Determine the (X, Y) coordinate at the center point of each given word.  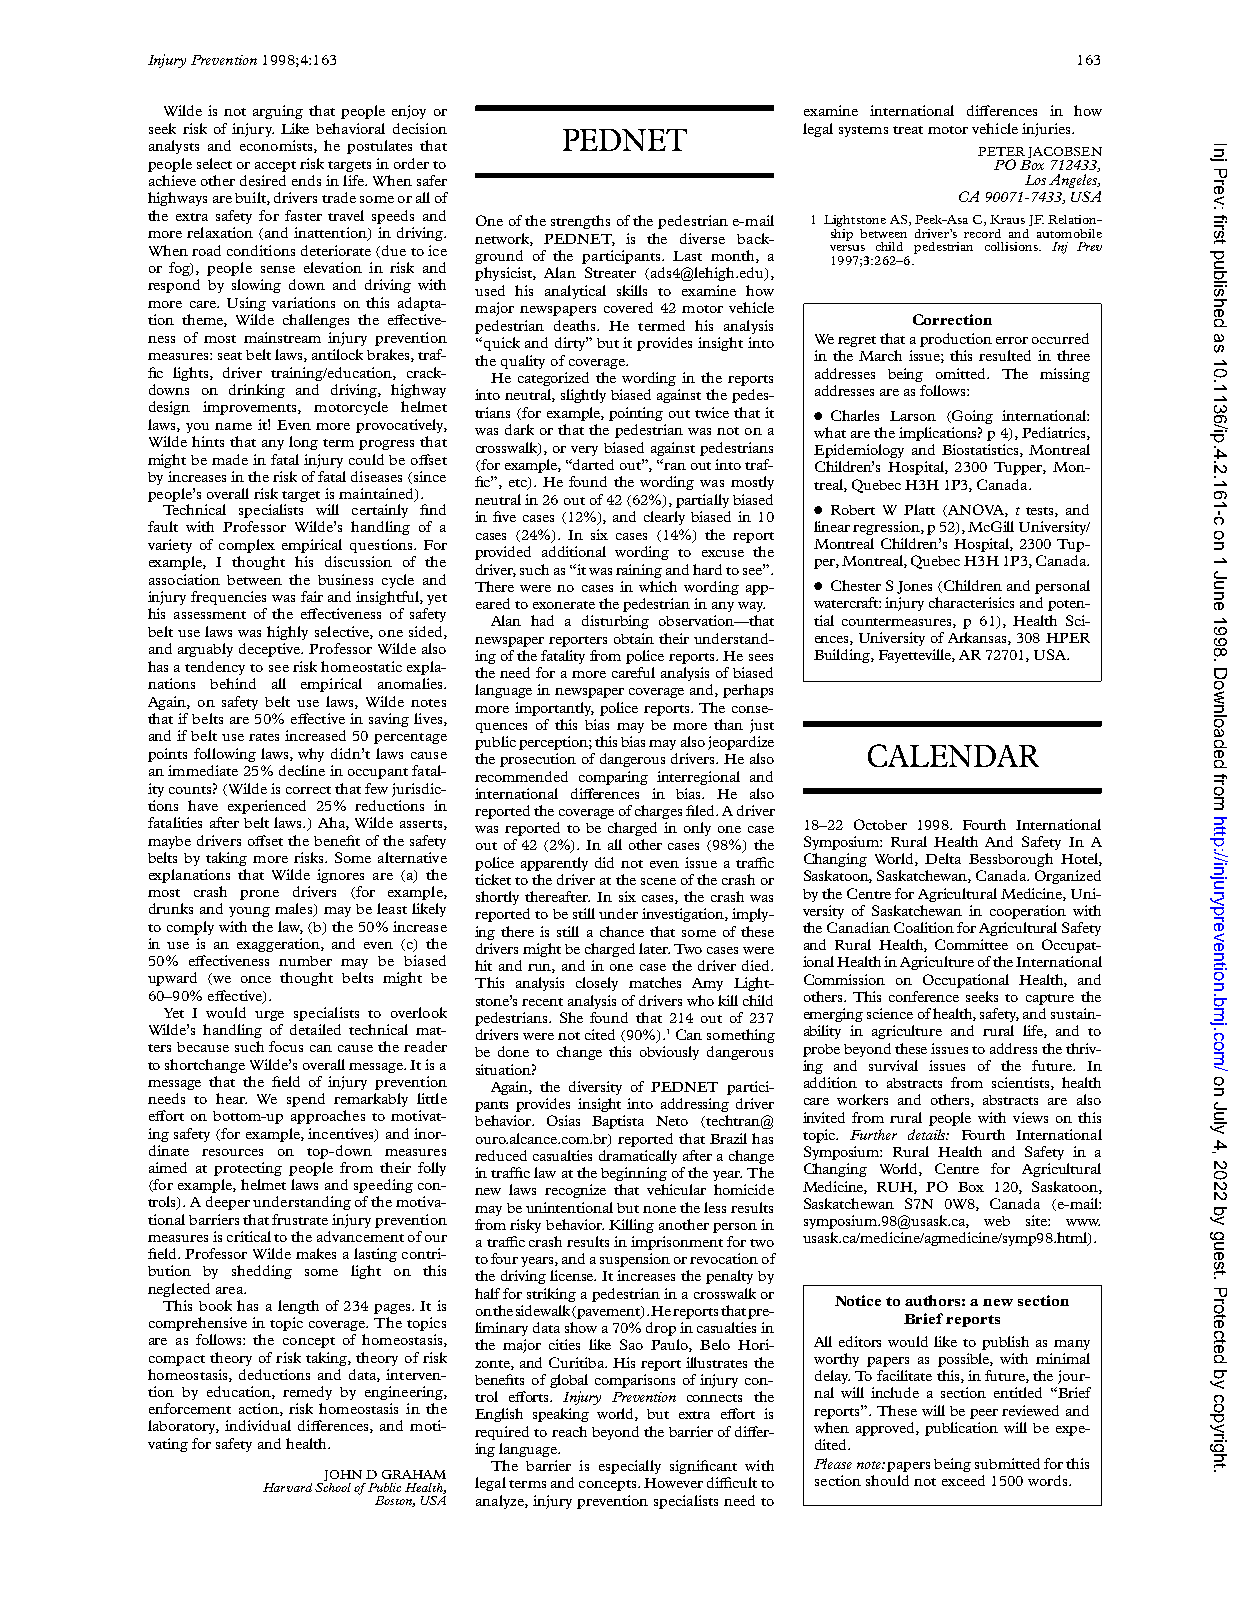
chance (622, 931)
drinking (257, 391)
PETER (1001, 151)
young (249, 912)
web (997, 1221)
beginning (634, 1174)
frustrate (300, 1219)
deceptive (271, 650)
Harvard (287, 1487)
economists (277, 146)
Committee (971, 944)
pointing (636, 414)
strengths (580, 222)
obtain (634, 638)
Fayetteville (916, 656)
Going (972, 417)
